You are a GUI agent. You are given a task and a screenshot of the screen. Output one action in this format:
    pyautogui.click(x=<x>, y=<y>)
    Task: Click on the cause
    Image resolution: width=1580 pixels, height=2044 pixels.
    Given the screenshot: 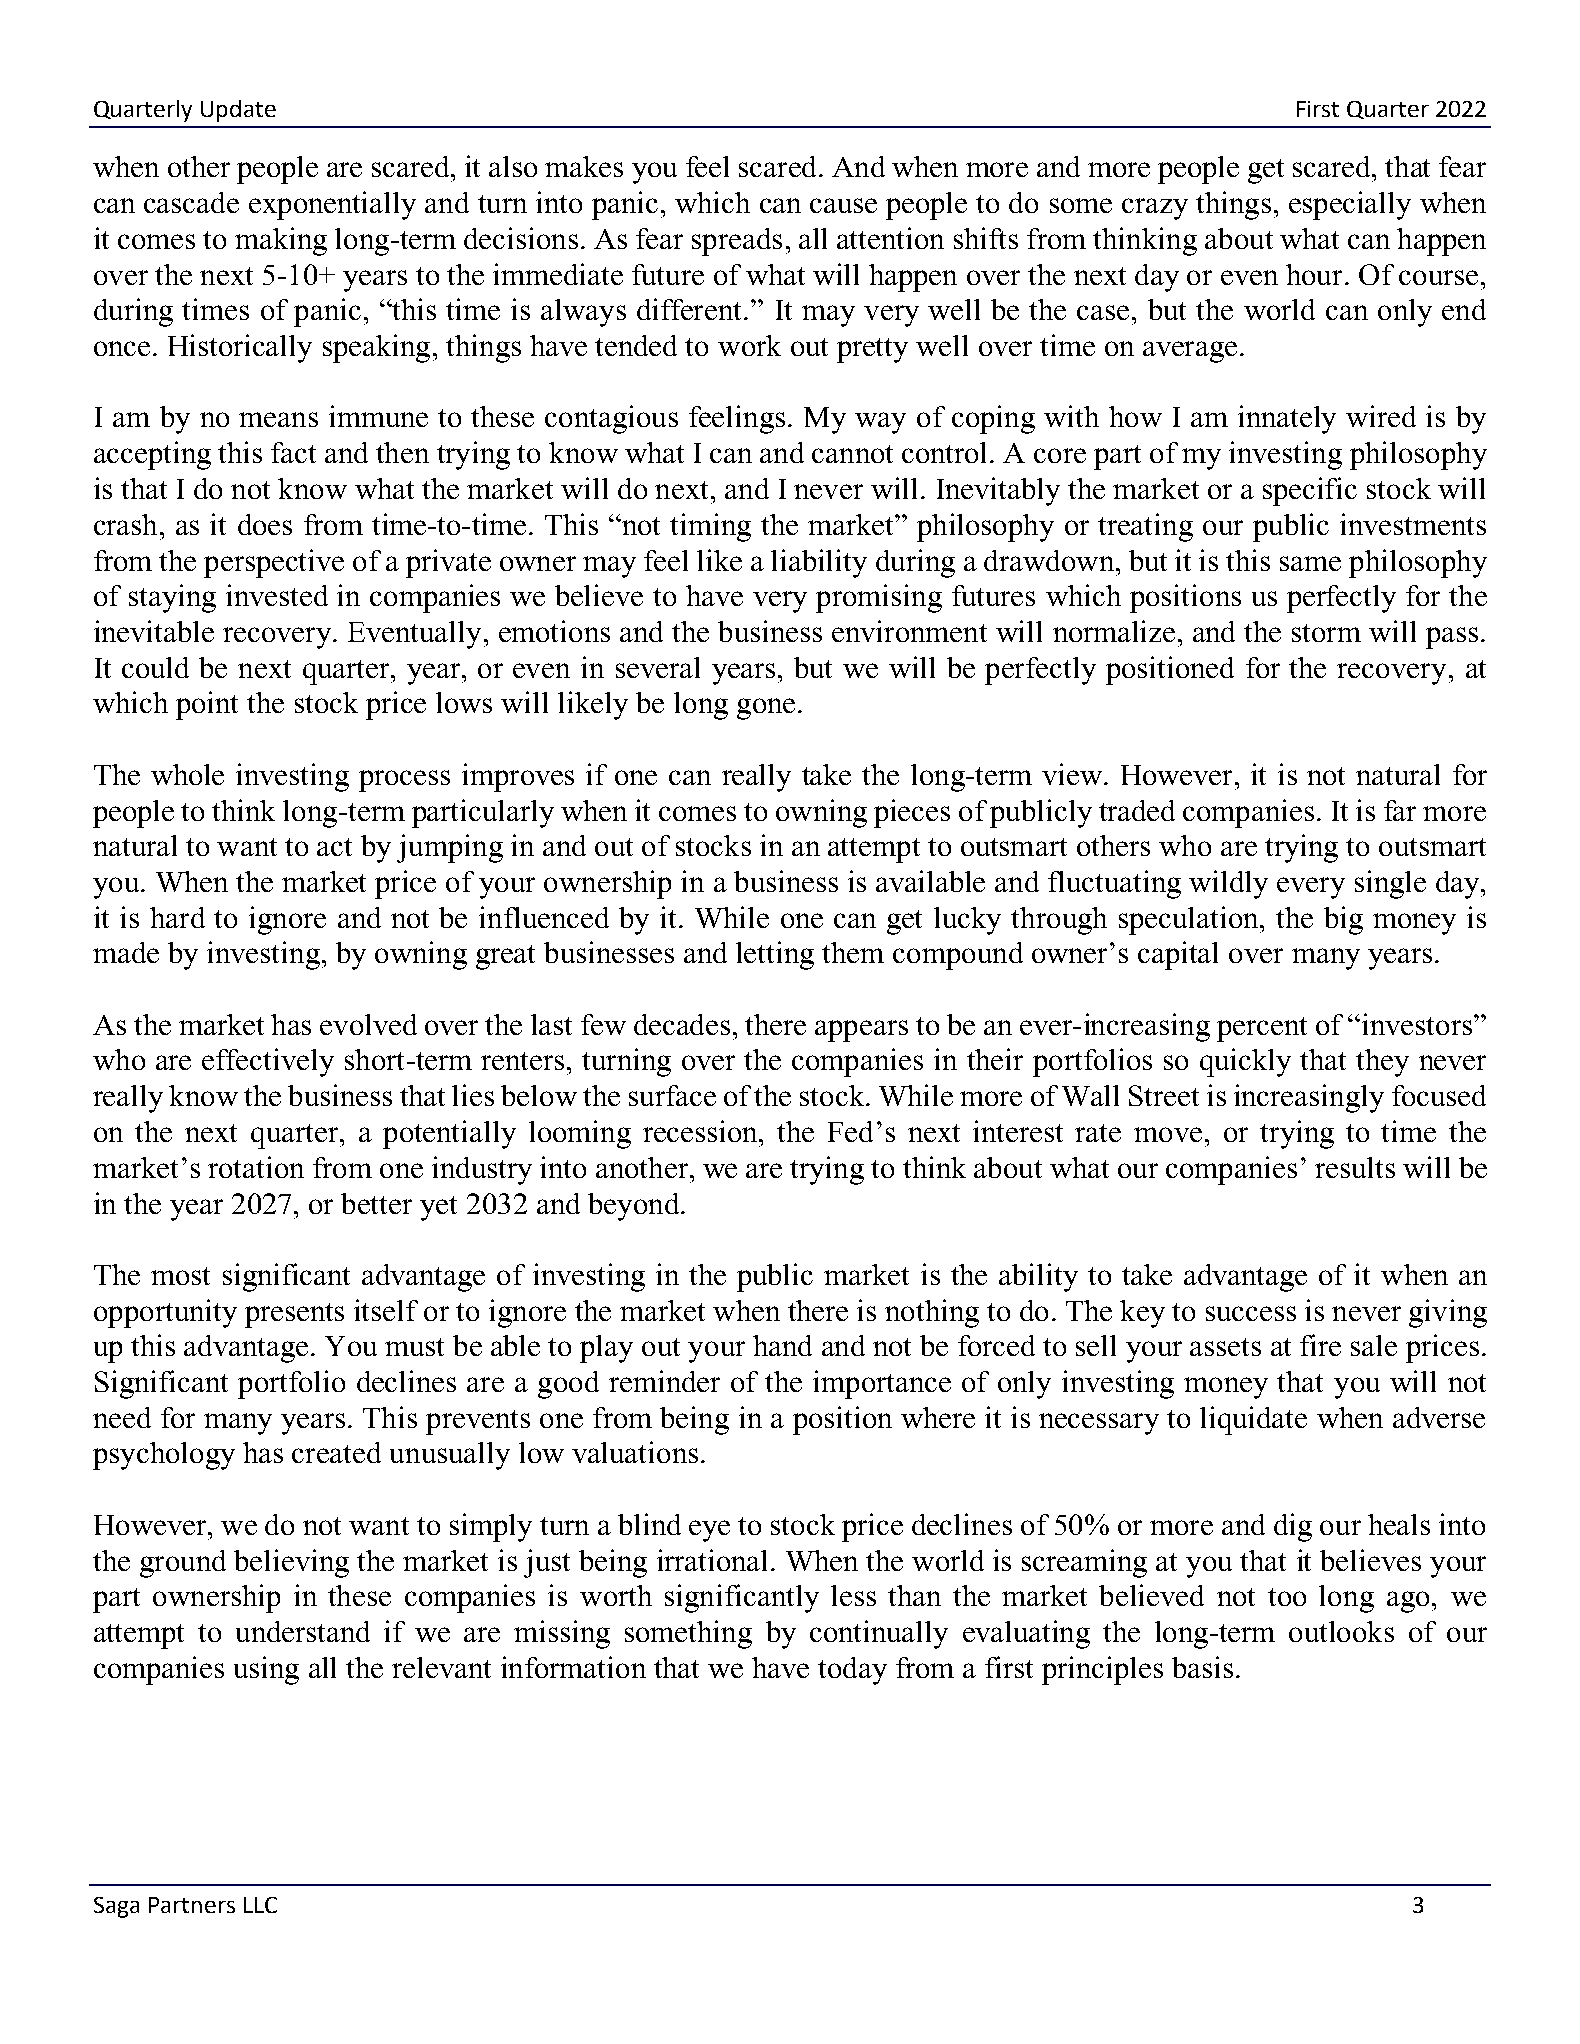 What is the action you would take?
    pyautogui.click(x=843, y=205)
